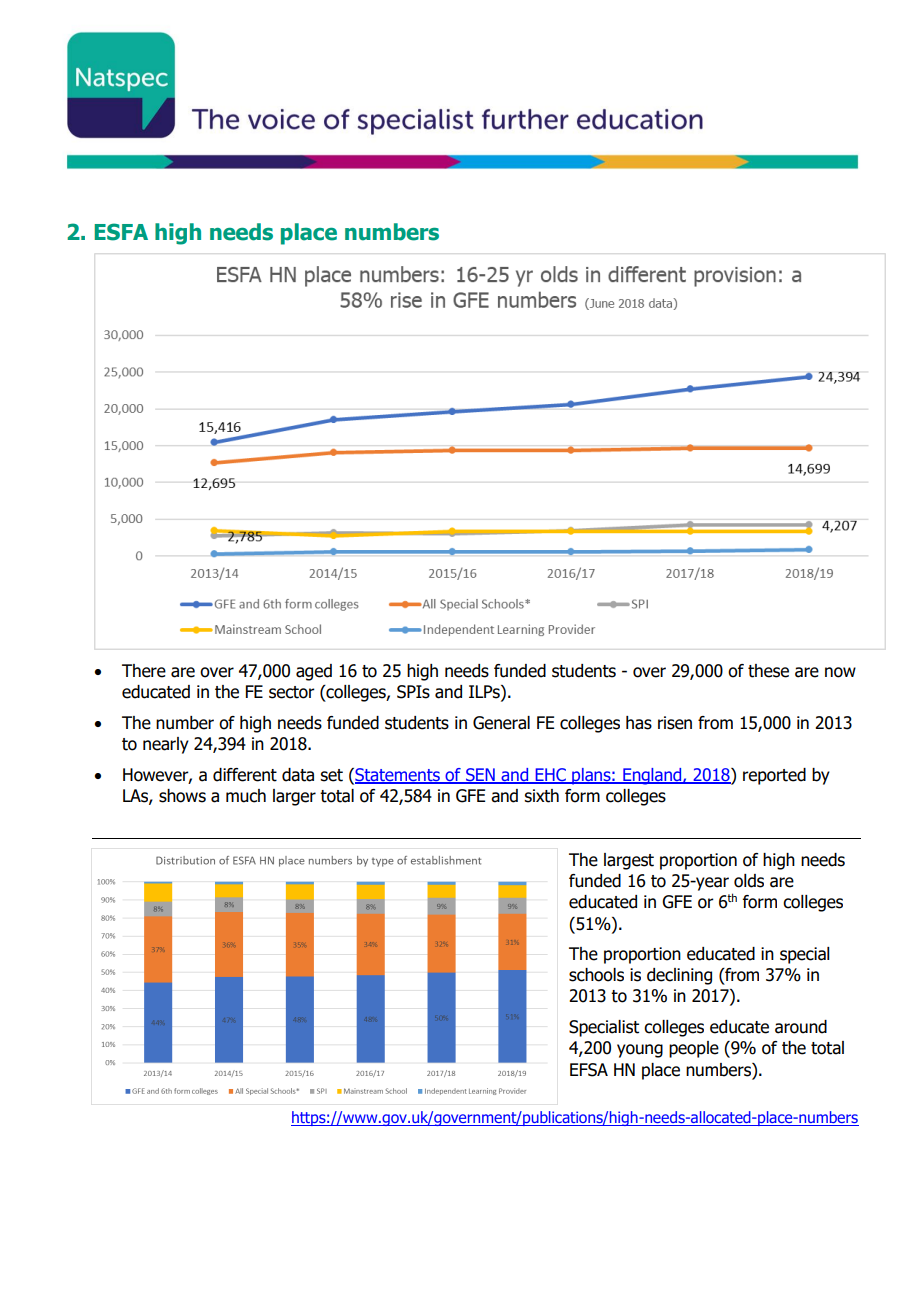 The height and width of the screenshot is (1309, 924). Describe the element at coordinates (640, 1051) in the screenshot. I see `young` at that location.
